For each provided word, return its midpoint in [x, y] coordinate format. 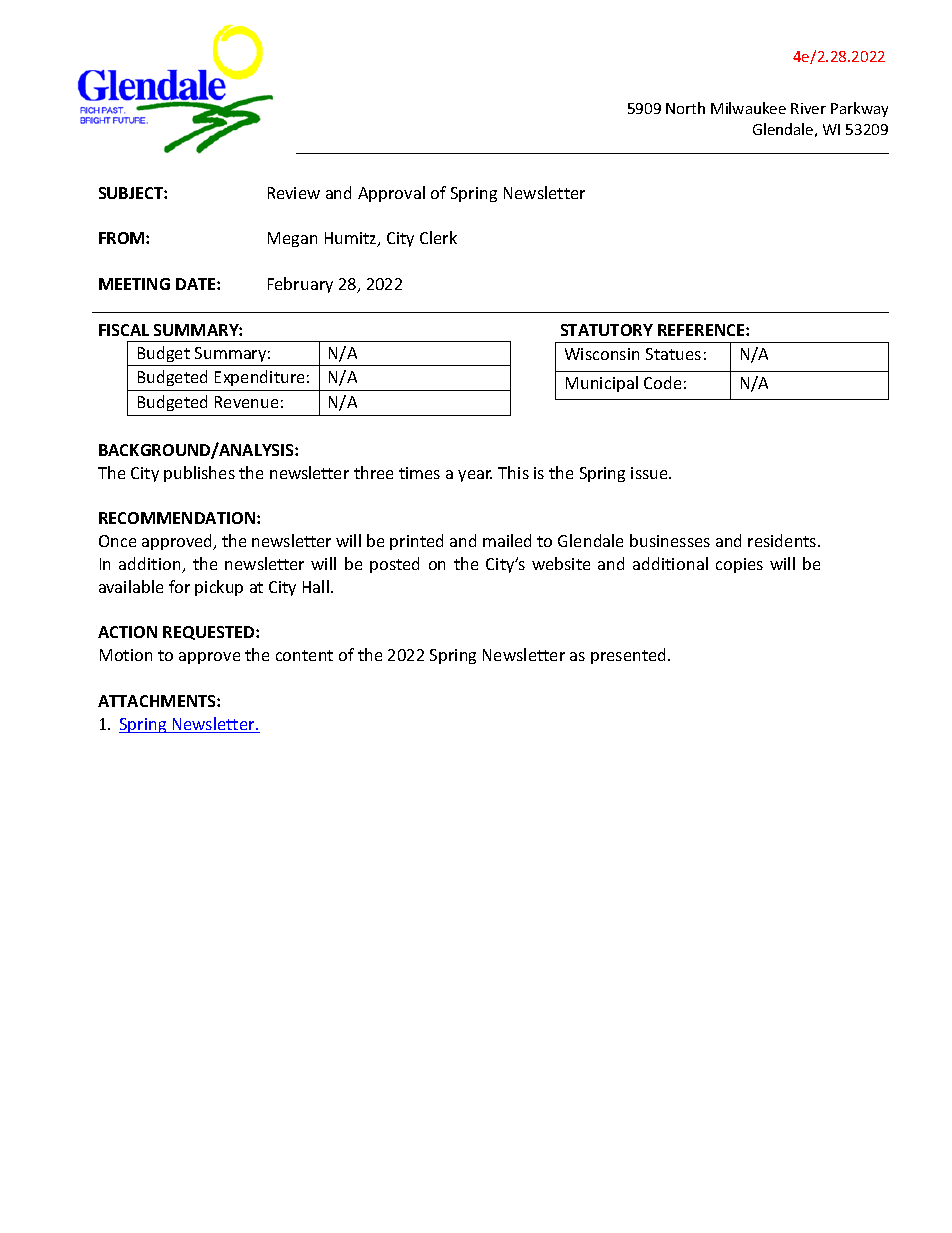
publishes [199, 474]
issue [650, 473]
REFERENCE [702, 330]
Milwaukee [748, 108]
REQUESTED [210, 633]
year [475, 476]
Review [294, 193]
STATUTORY [607, 330]
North [685, 108]
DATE [197, 284]
